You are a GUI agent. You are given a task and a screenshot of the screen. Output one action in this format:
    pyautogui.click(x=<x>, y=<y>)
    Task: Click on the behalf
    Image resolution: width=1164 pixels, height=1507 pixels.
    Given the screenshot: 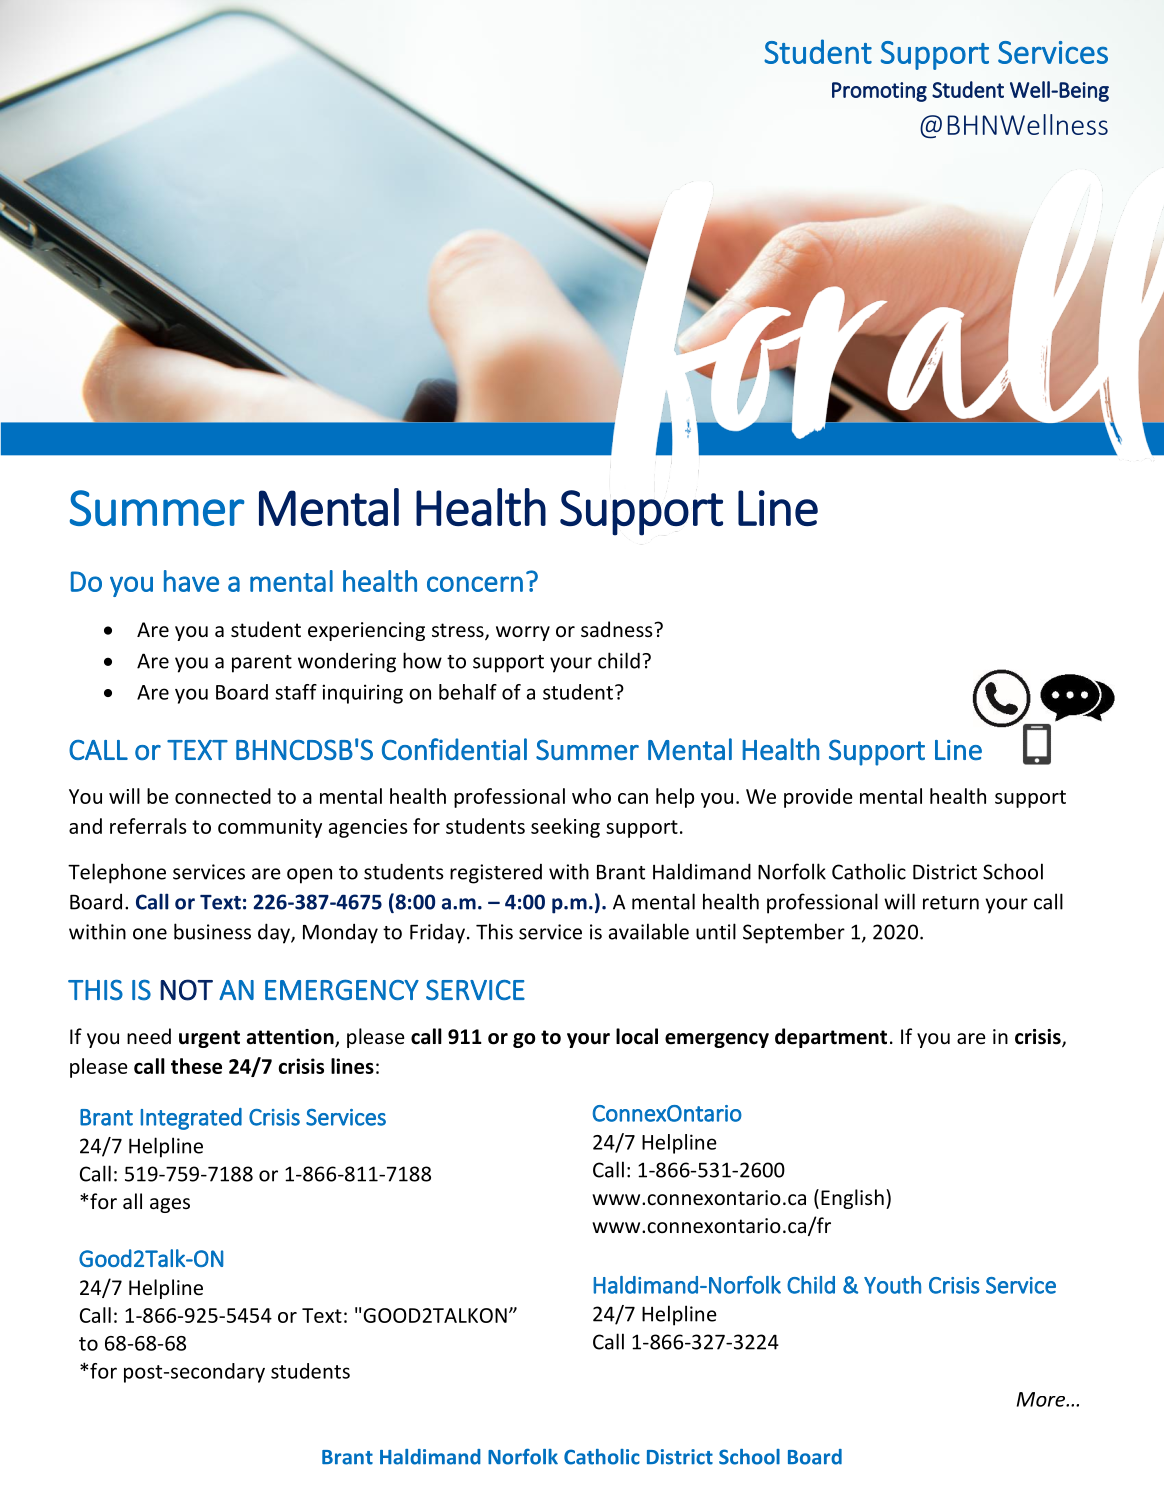 What is the action you would take?
    pyautogui.click(x=468, y=692)
